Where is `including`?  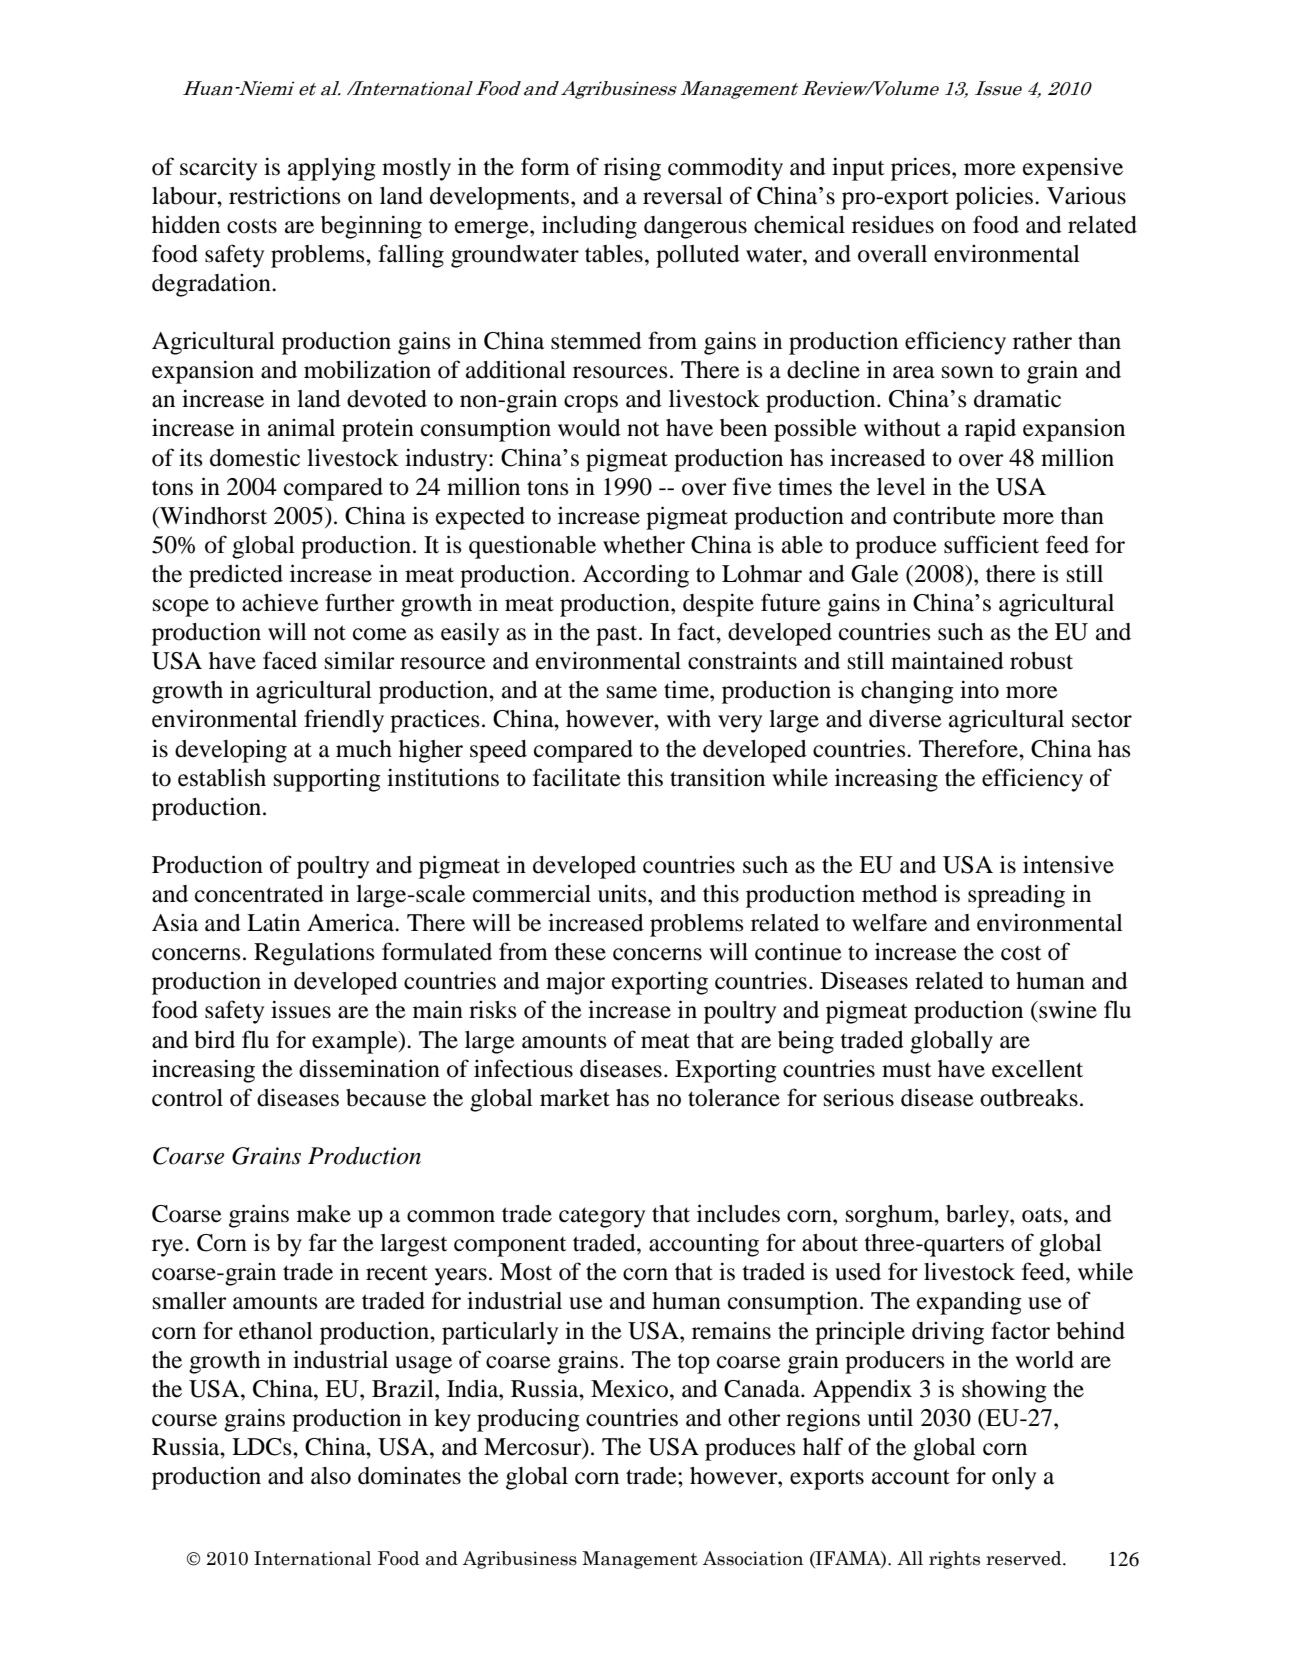 including is located at coordinates (589, 227).
